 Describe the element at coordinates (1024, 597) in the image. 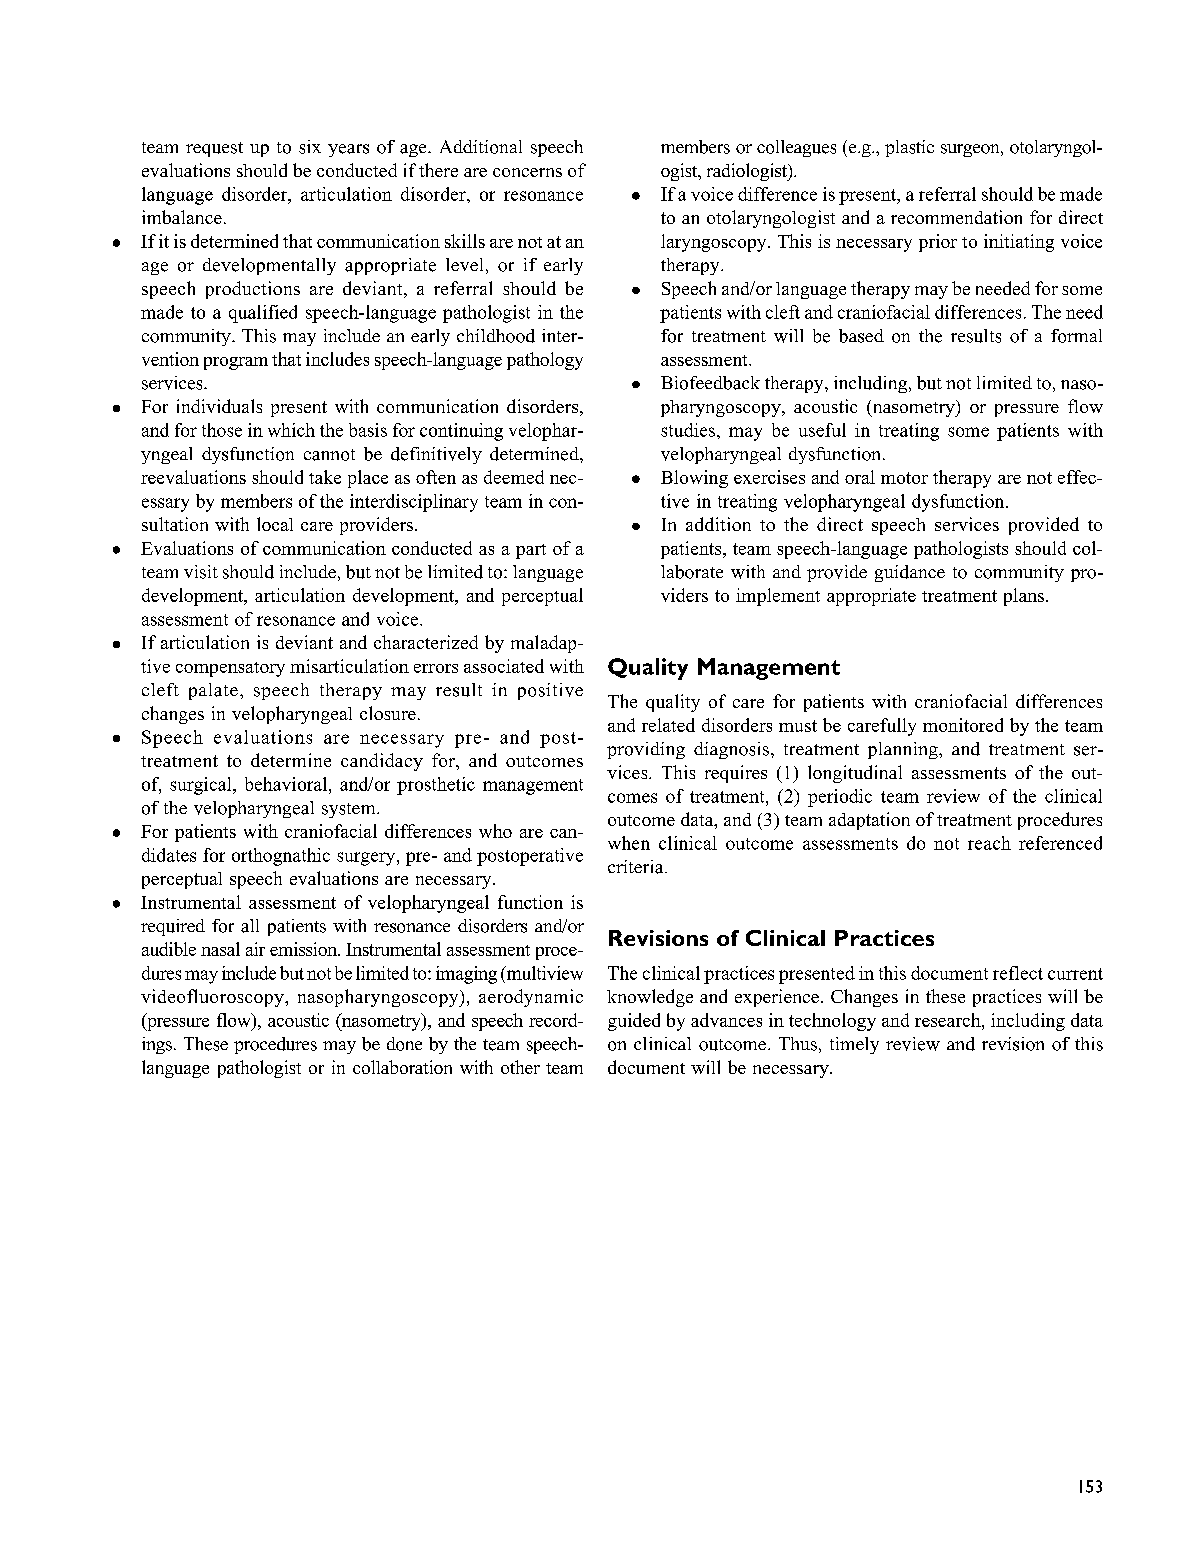

I see `plans` at that location.
